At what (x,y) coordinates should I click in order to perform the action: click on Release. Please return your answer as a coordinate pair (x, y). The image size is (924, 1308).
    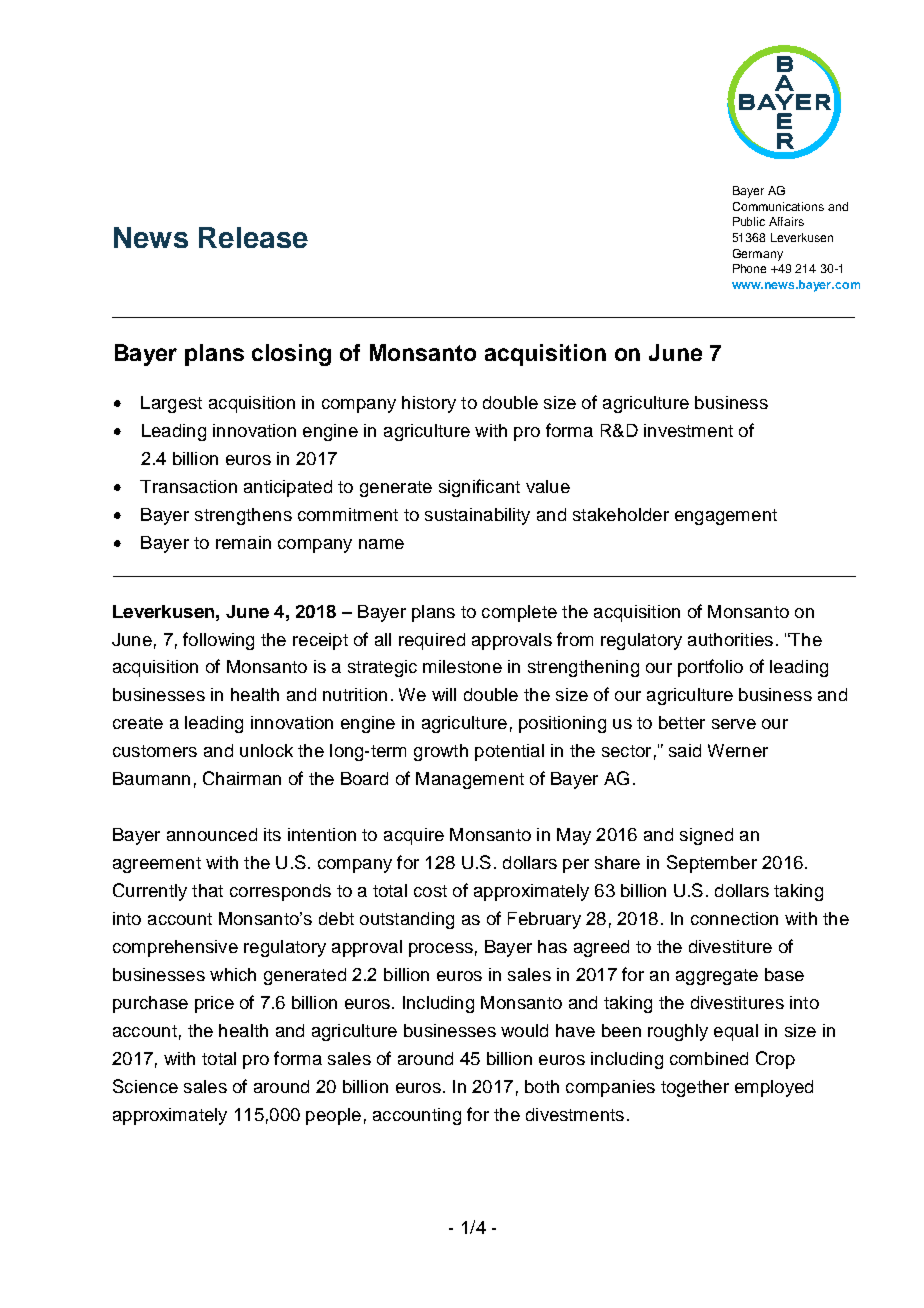
    Looking at the image, I should click on (253, 237).
